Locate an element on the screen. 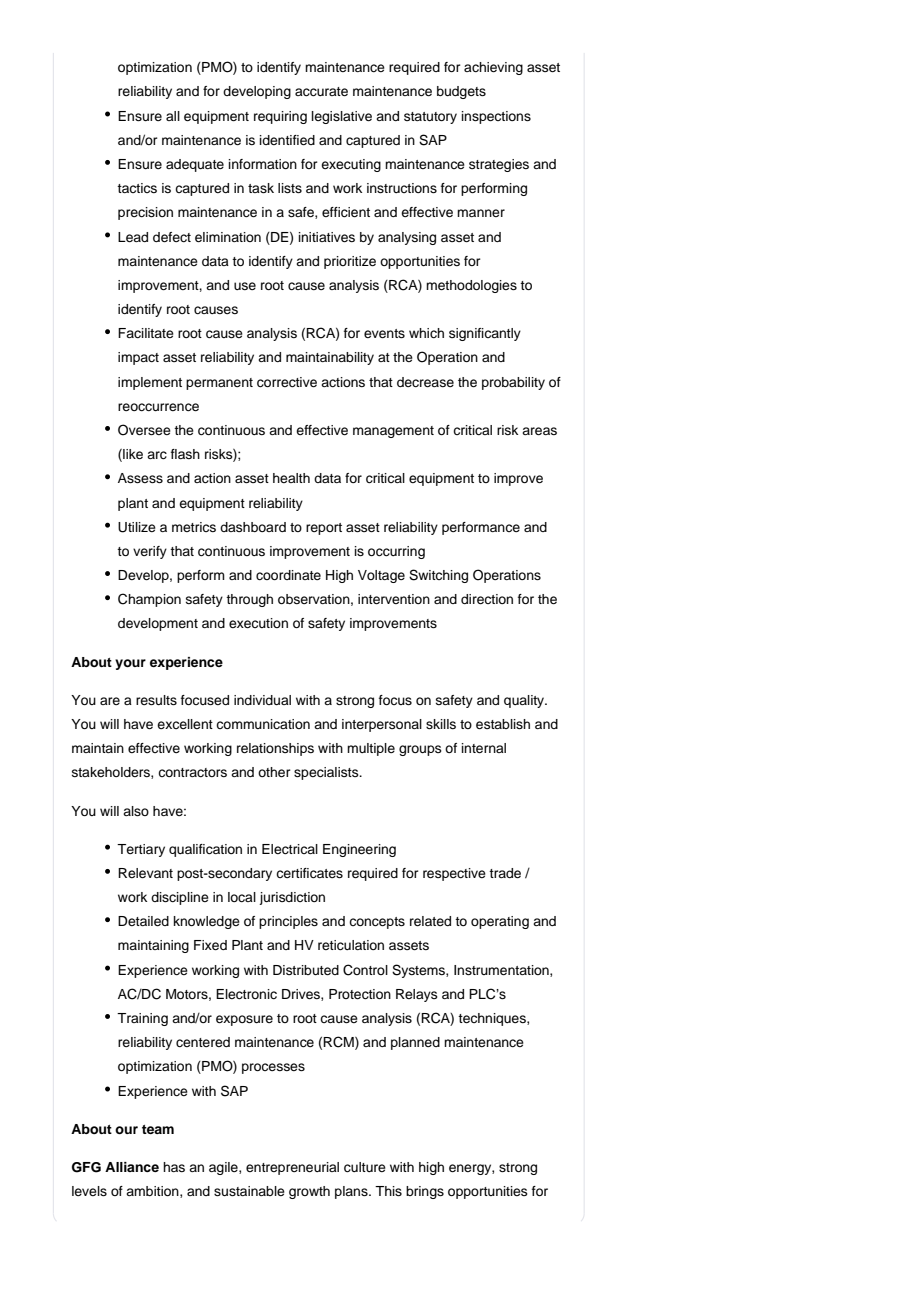 This screenshot has width=924, height=1308. inspections is located at coordinates (496, 117).
